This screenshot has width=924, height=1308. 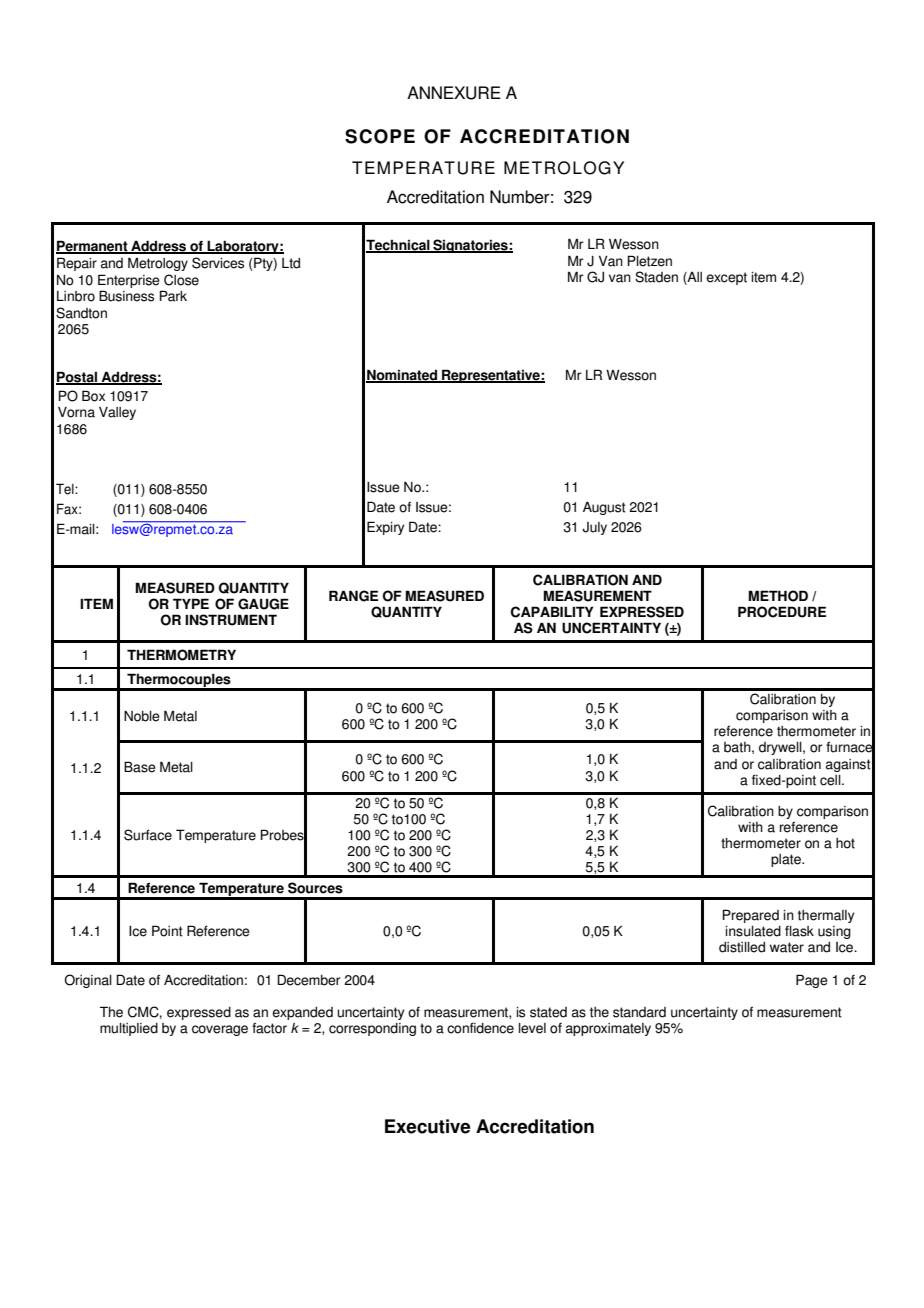 I want to click on plate, so click(x=787, y=860).
